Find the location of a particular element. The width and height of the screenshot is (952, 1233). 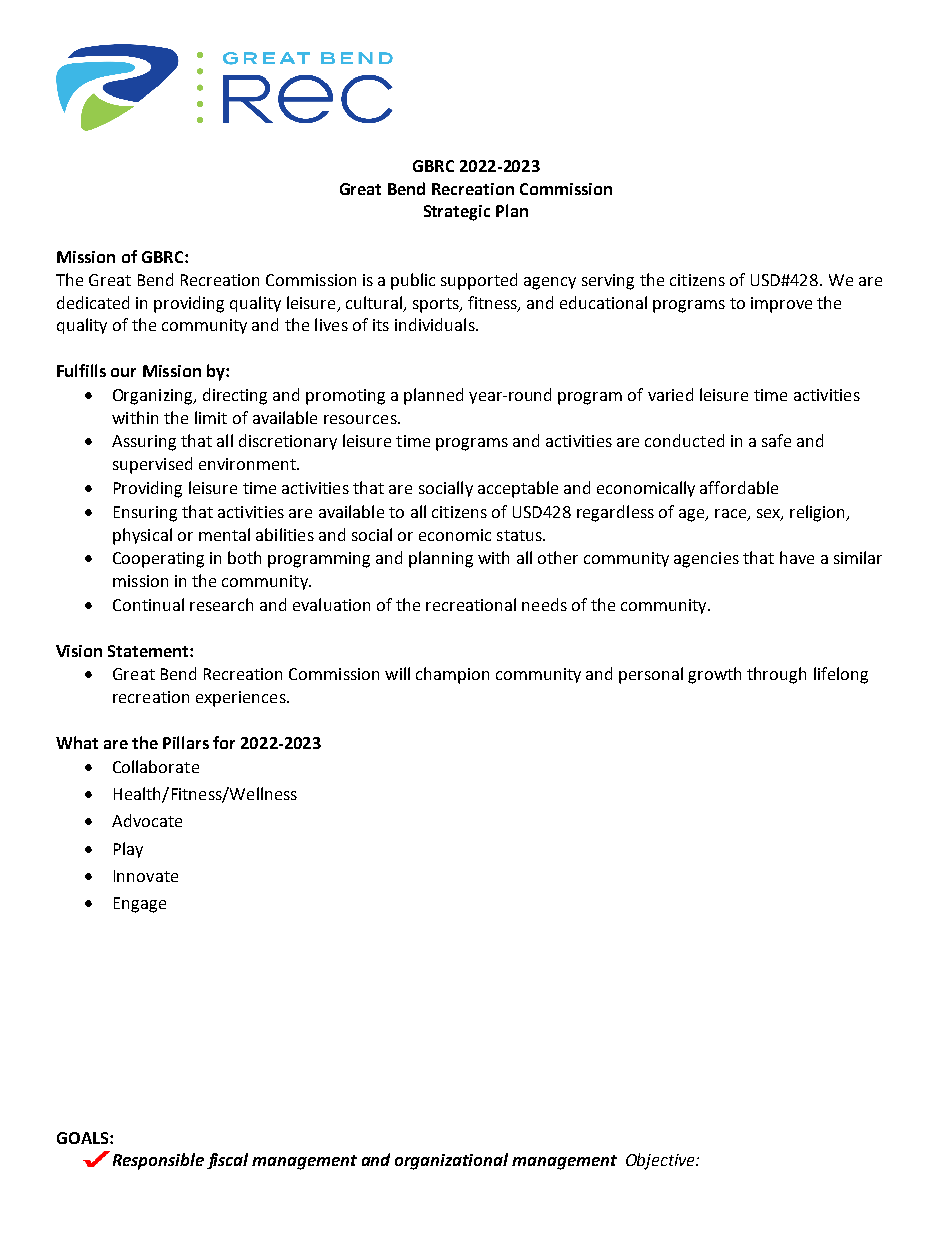

organizational is located at coordinates (451, 1161).
